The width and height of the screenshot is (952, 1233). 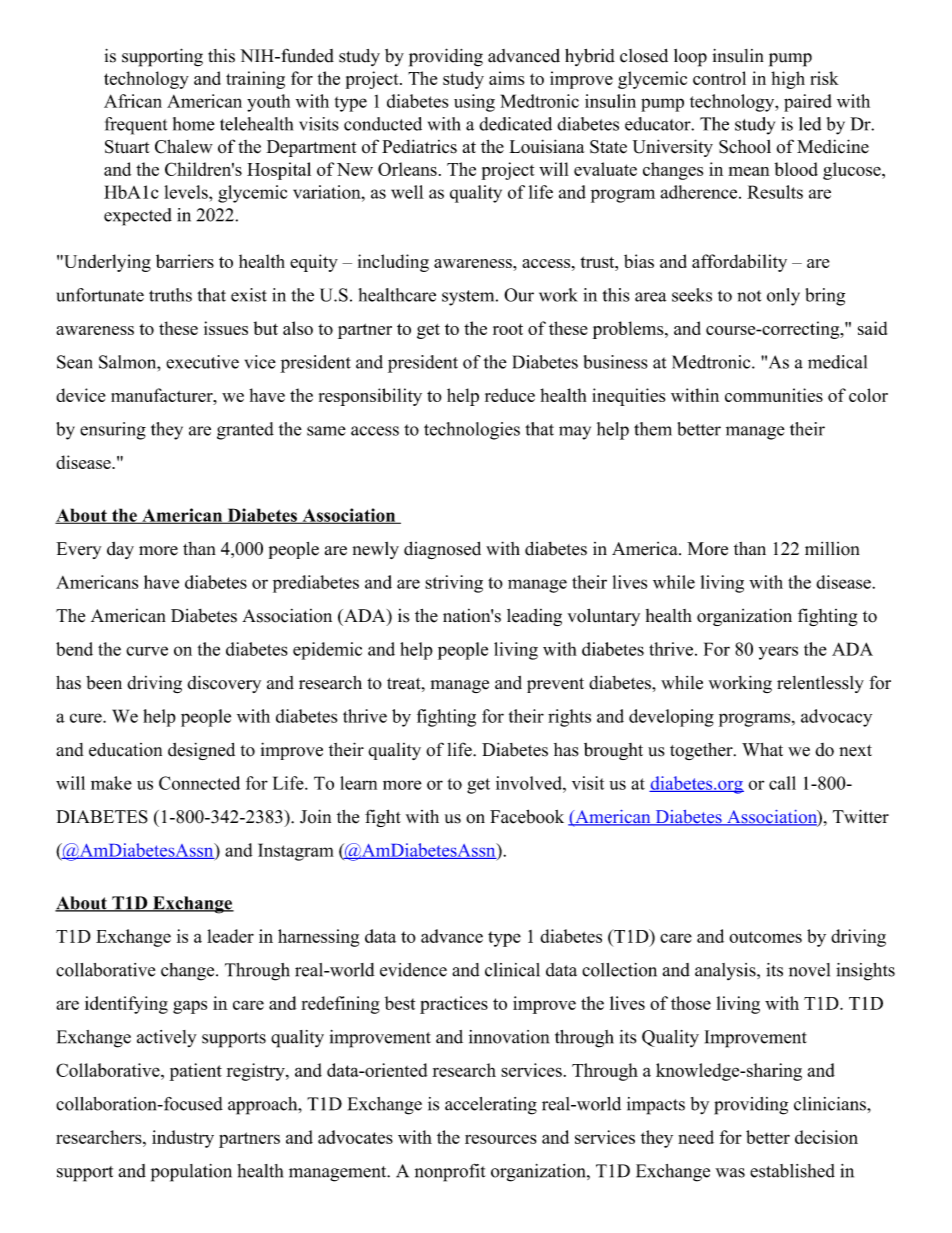 What do you see at coordinates (183, 1139) in the screenshot?
I see `industry` at bounding box center [183, 1139].
